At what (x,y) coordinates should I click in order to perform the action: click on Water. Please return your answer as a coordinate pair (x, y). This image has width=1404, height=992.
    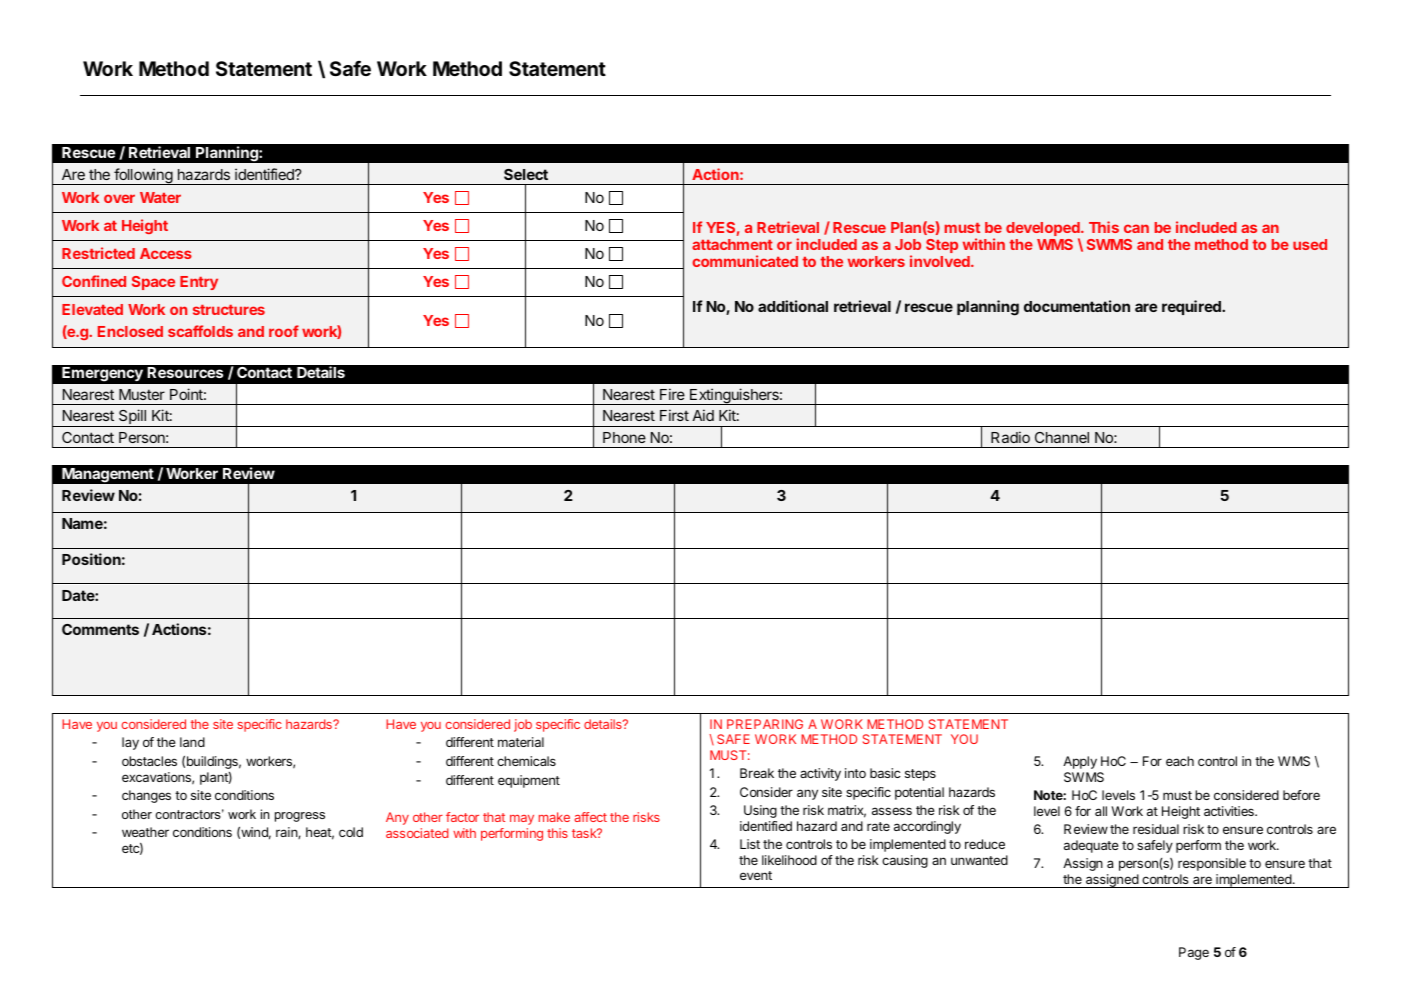
    Looking at the image, I should click on (160, 197).
